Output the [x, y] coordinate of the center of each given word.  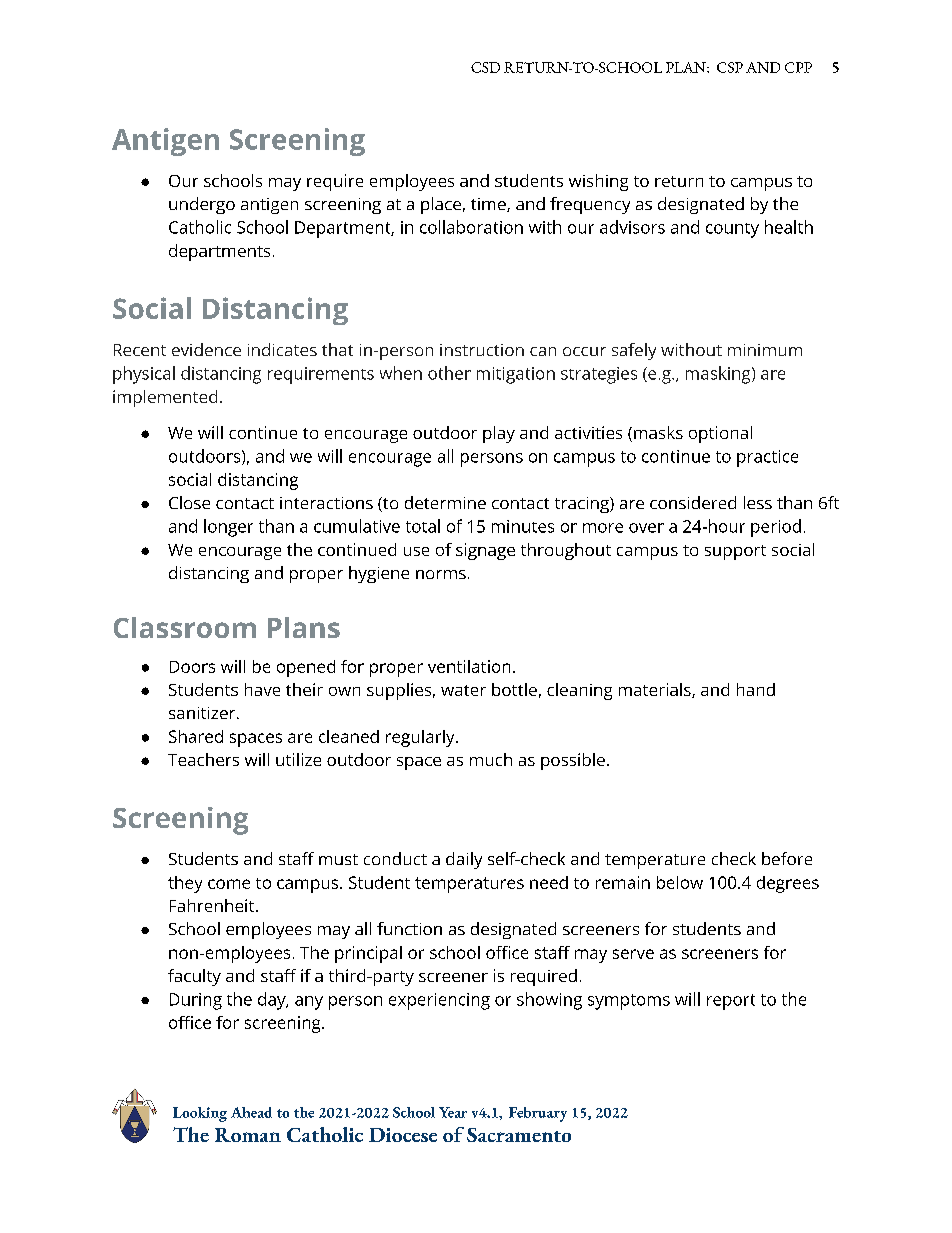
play [499, 434]
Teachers [203, 759]
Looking [200, 1114]
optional [720, 434]
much [491, 759]
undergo [202, 205]
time [489, 205]
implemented [165, 398]
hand [756, 689]
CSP [730, 67]
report [731, 1002]
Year [453, 1112]
